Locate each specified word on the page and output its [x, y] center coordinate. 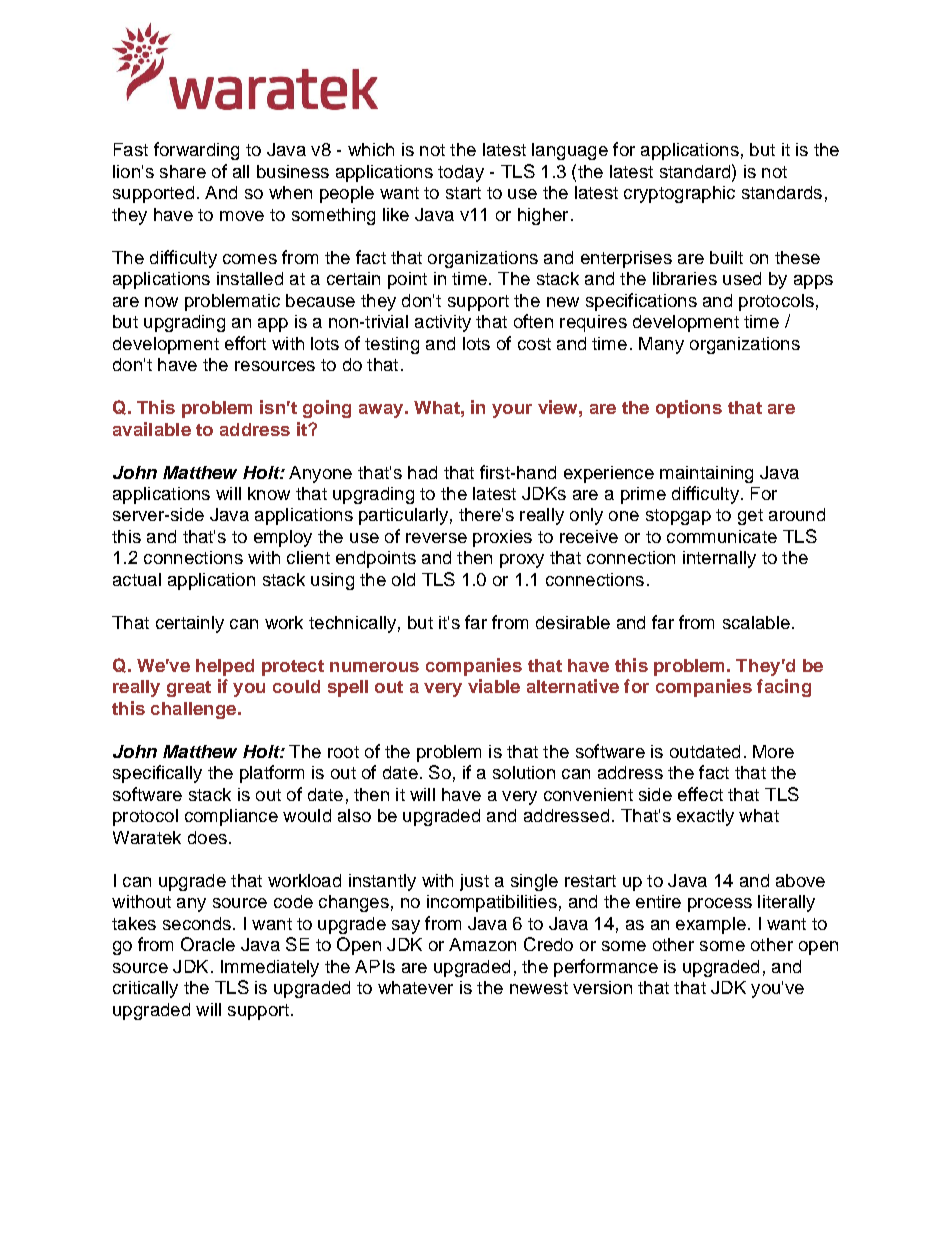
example [711, 925]
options [689, 409]
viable [494, 686]
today [461, 173]
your [512, 411]
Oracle [208, 944]
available [152, 429]
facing [784, 688]
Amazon [482, 944]
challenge [195, 710]
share [183, 171]
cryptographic [679, 194]
